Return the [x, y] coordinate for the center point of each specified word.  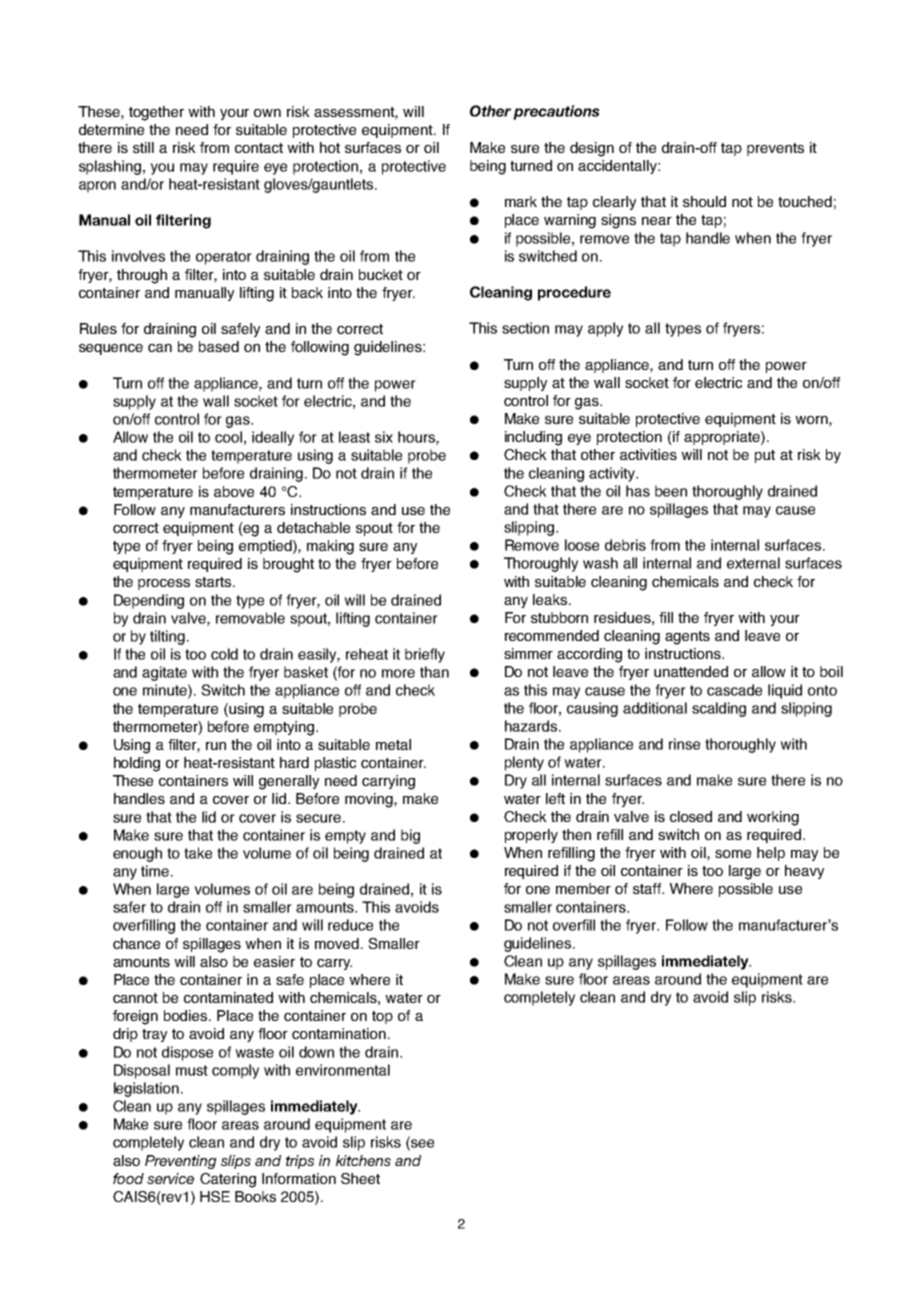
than [434, 672]
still [143, 147]
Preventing [181, 1162]
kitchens [363, 1160]
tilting [167, 637]
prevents [775, 149]
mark [521, 201]
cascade [734, 690]
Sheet [360, 1178]
